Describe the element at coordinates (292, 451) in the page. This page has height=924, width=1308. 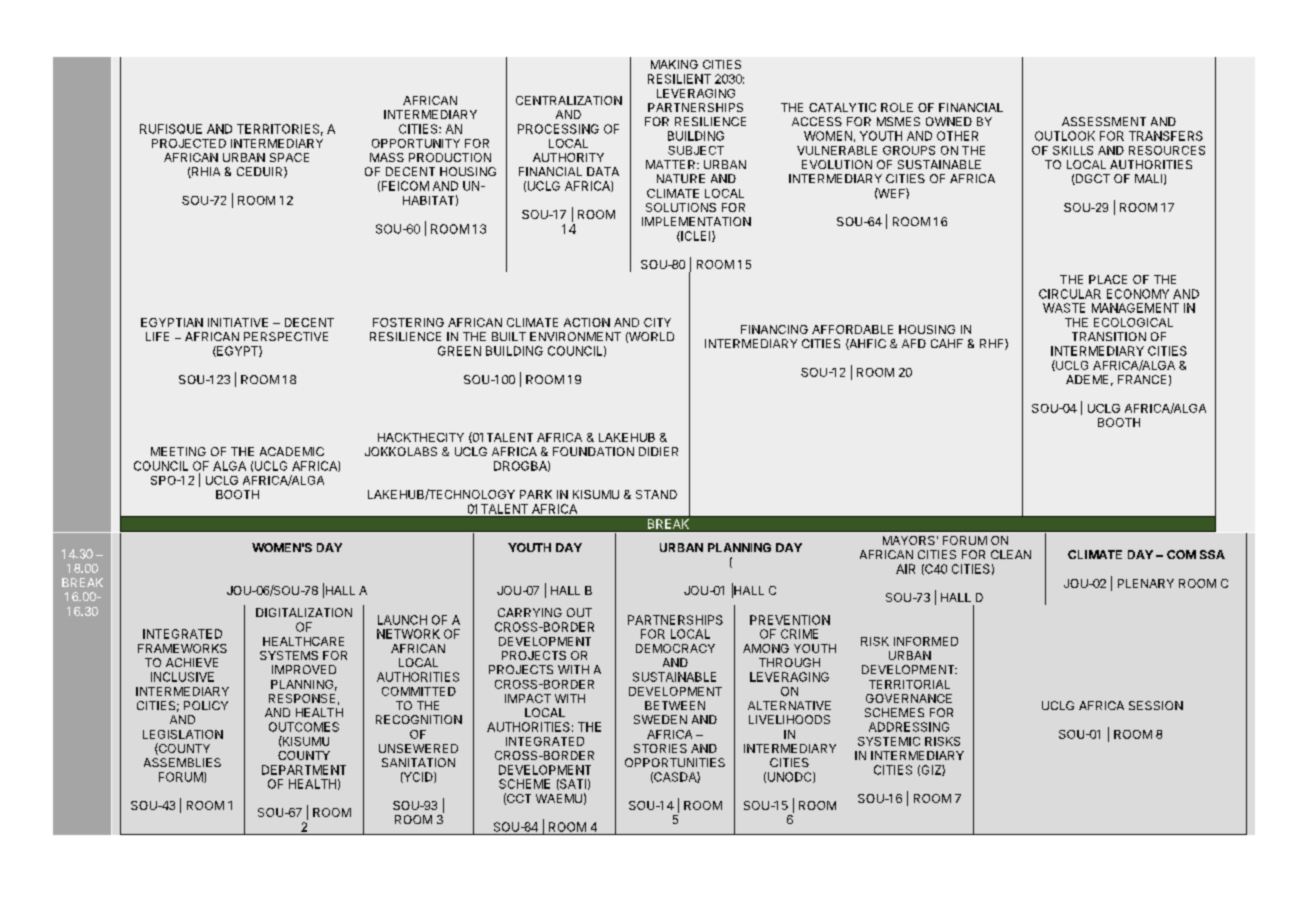
I see `ACADEMIC` at that location.
